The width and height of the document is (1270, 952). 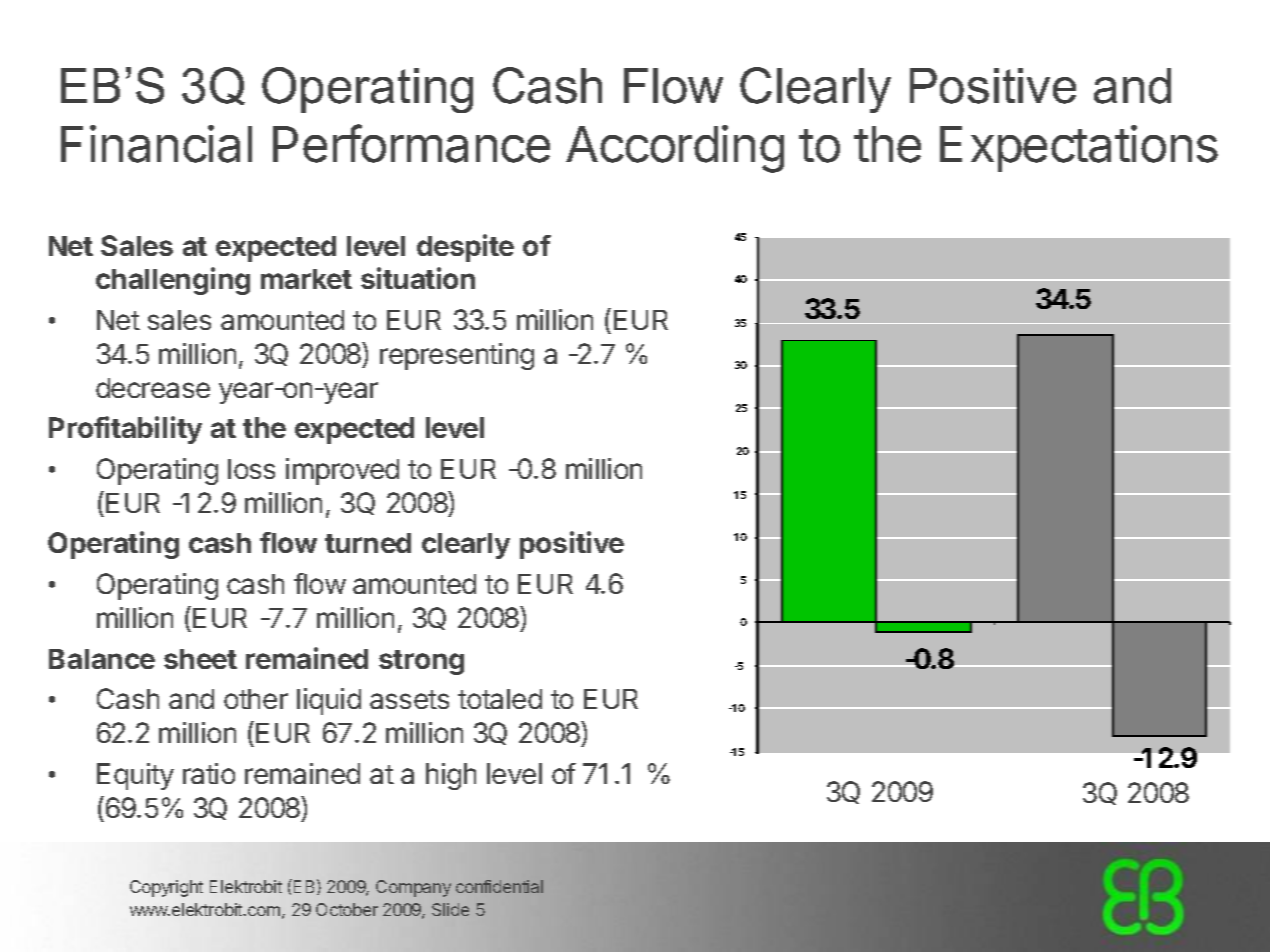 I want to click on Financial, so click(x=156, y=144).
